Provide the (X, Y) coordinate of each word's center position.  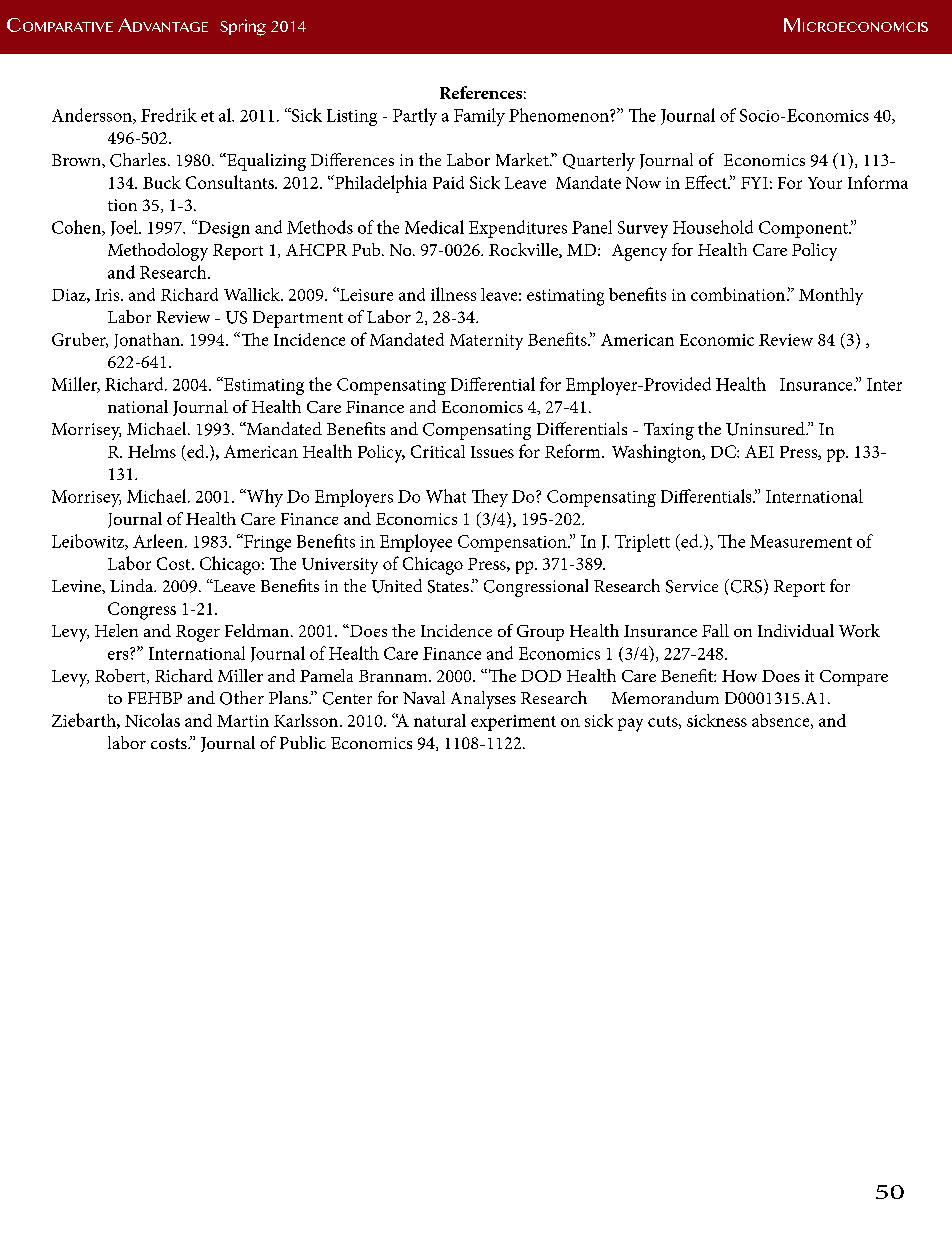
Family (479, 117)
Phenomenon (560, 115)
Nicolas (152, 720)
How (739, 676)
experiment (513, 723)
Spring (243, 27)
